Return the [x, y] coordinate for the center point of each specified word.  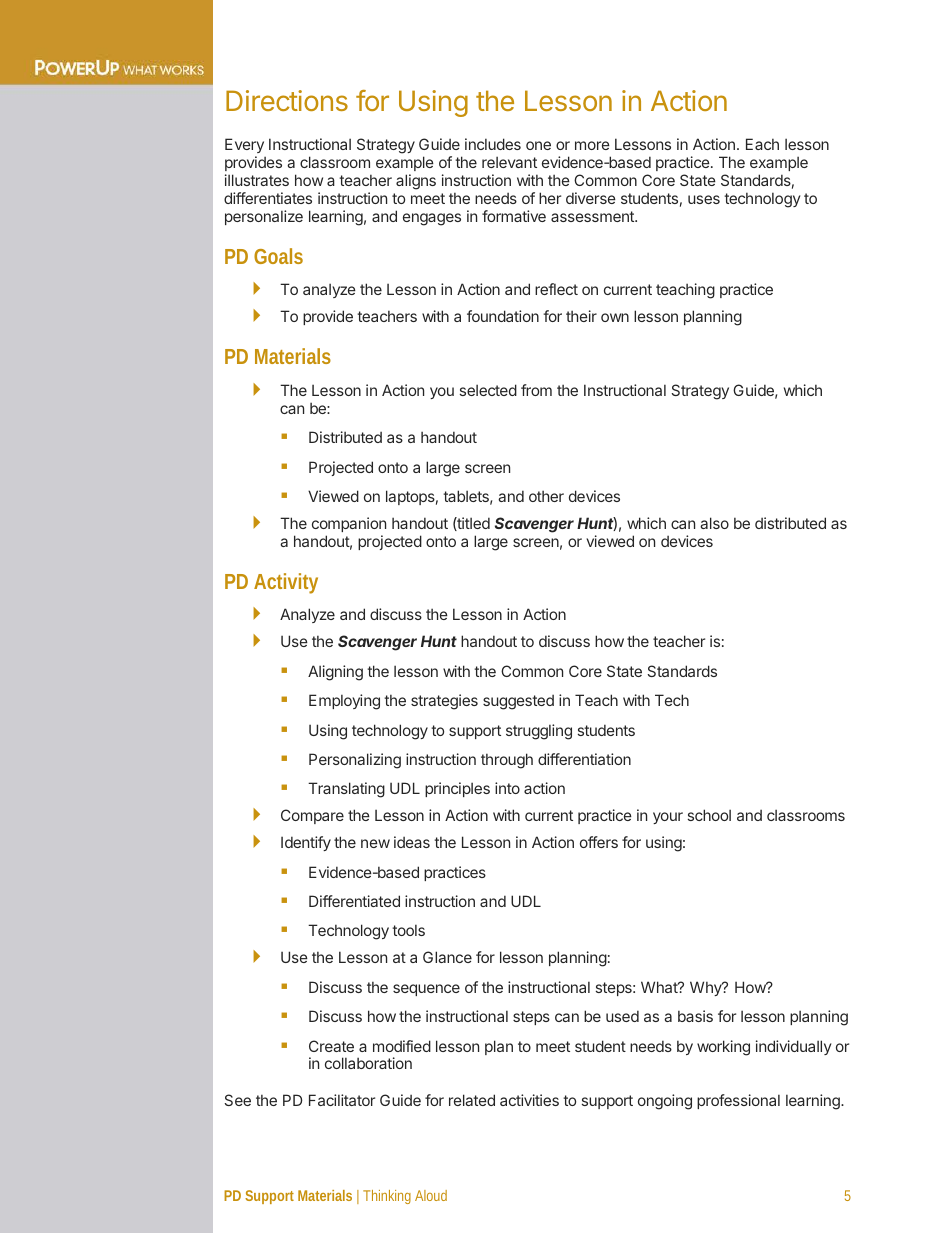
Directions [287, 100]
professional [738, 1101]
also [714, 523]
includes [493, 144]
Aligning [335, 673]
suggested [518, 702]
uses [704, 199]
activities [529, 1100]
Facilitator [342, 1100]
